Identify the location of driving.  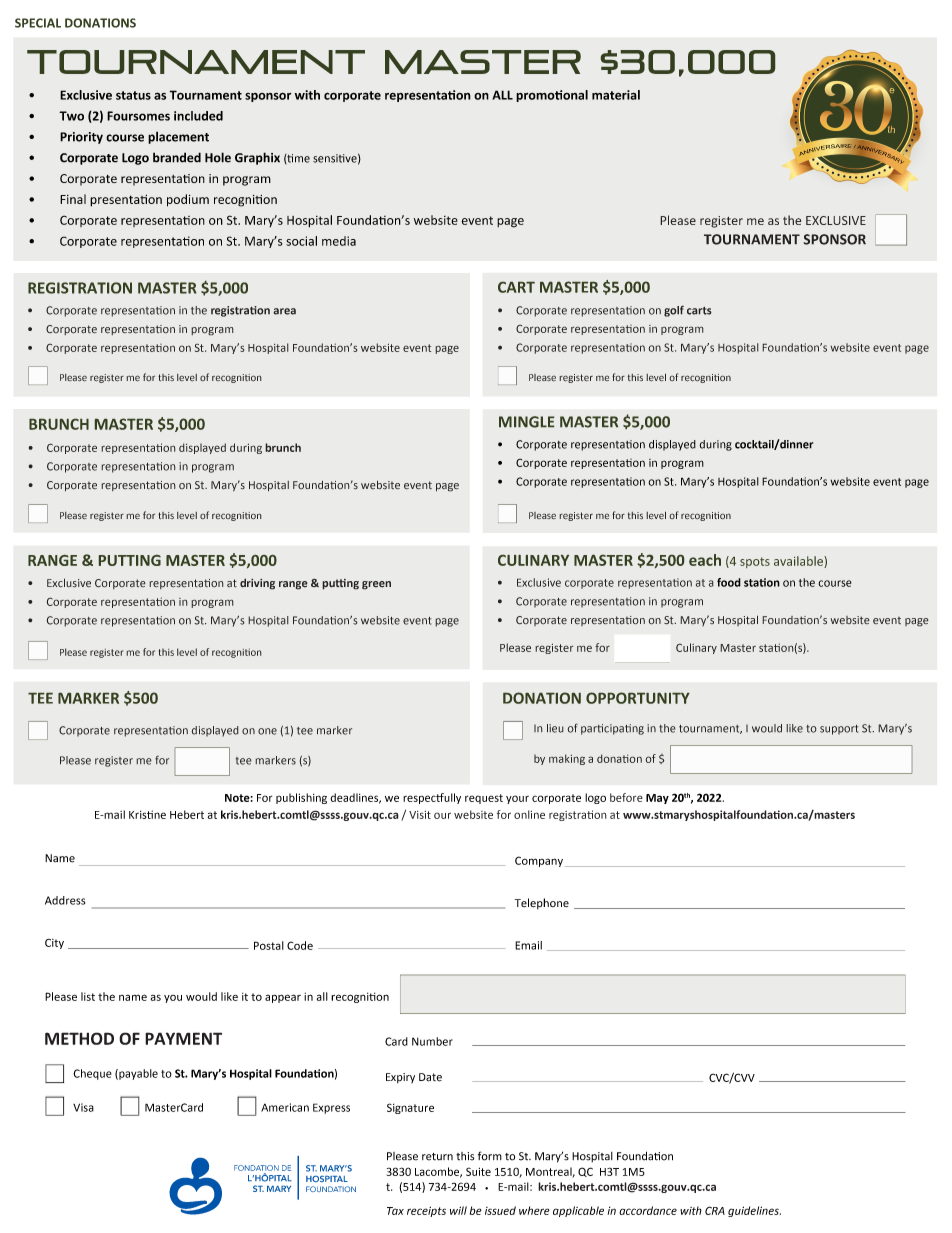
(257, 584).
